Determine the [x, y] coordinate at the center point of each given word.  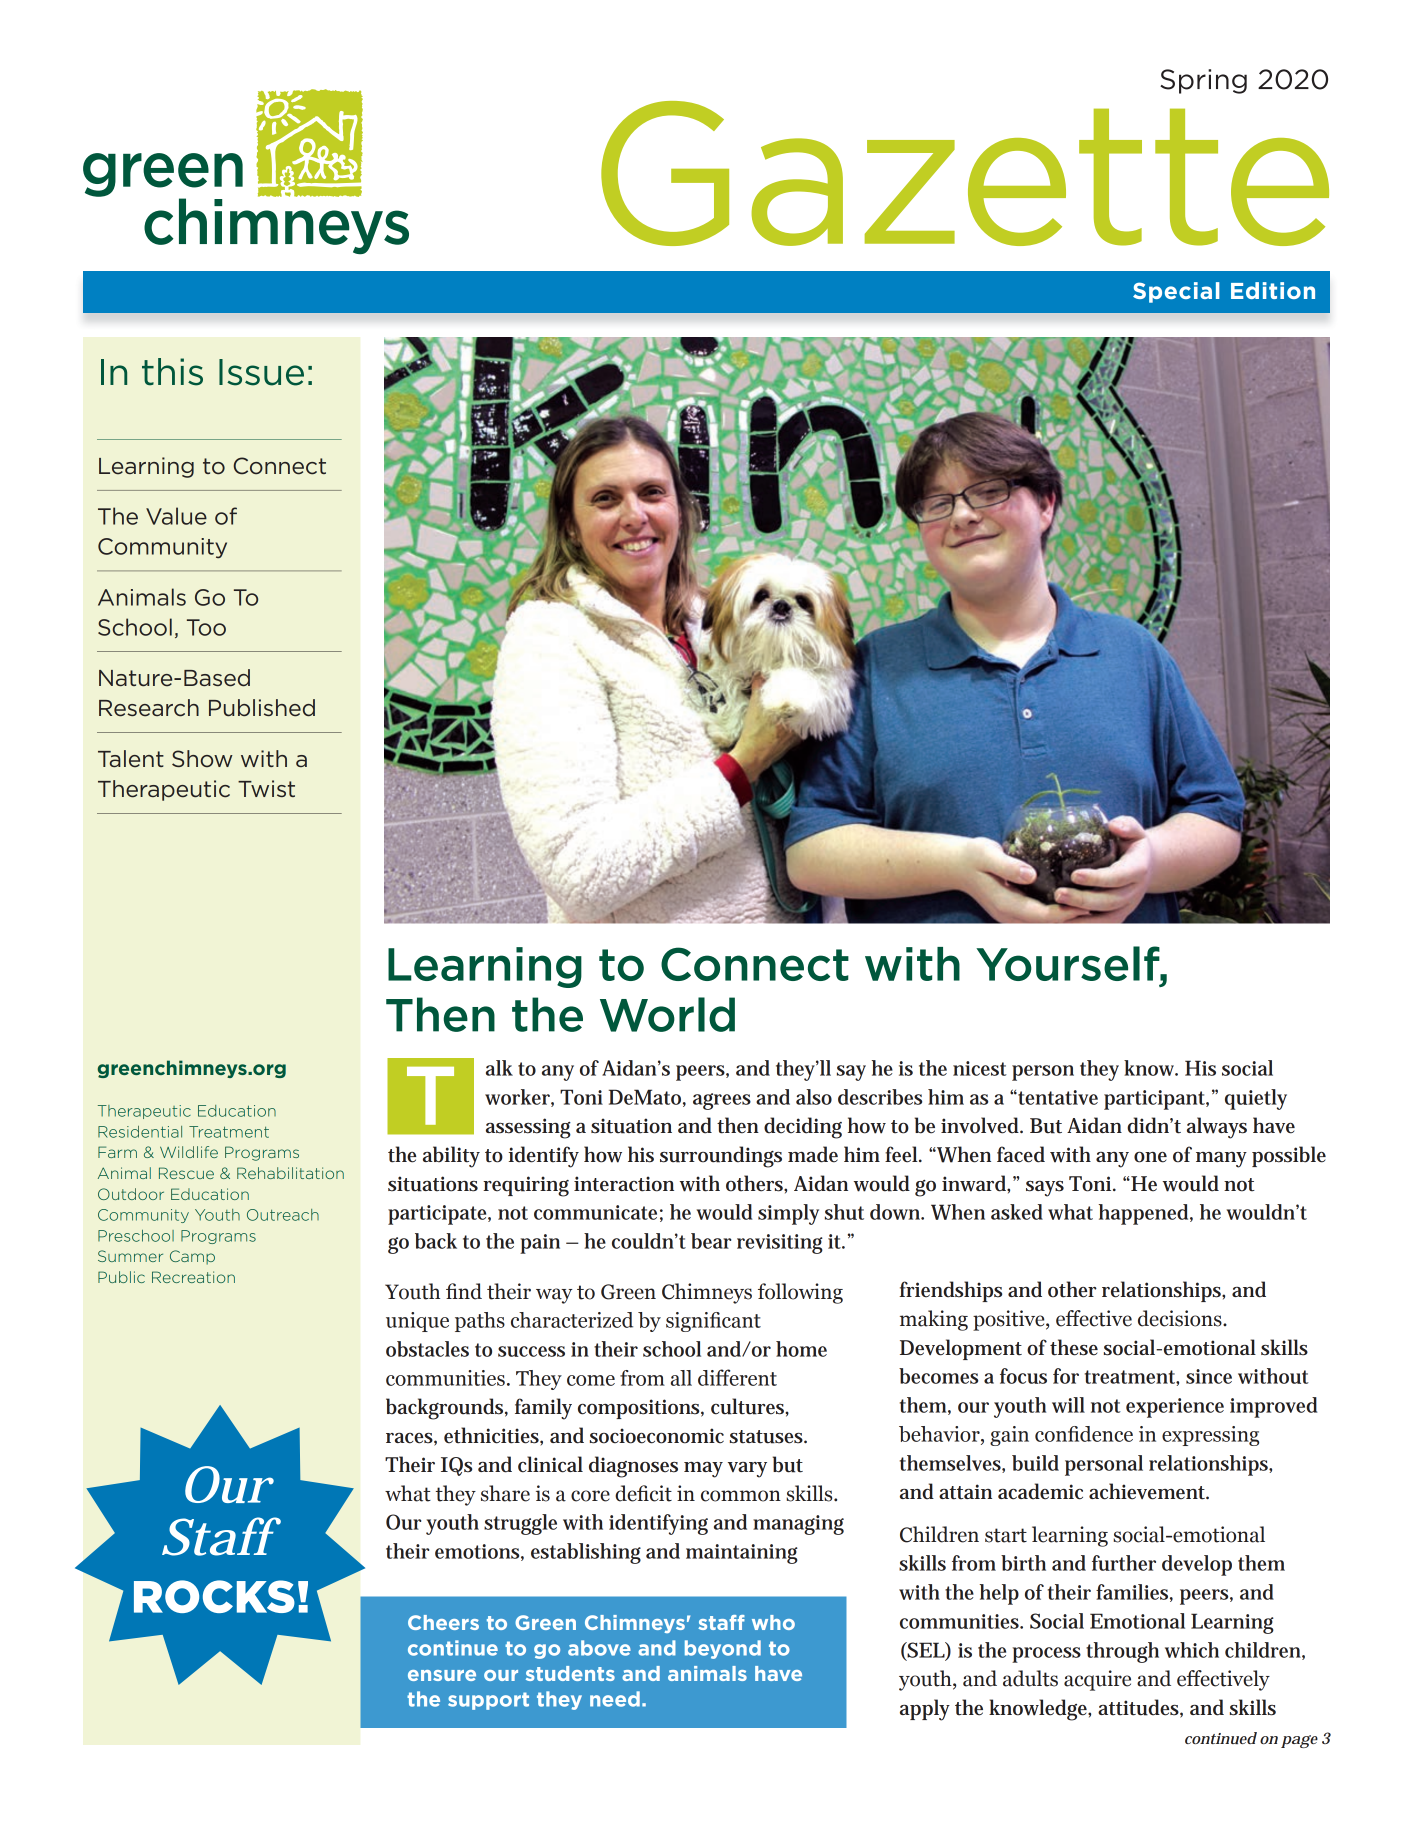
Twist [266, 788]
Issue [261, 372]
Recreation [193, 1277]
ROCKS [214, 1596]
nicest [980, 1068]
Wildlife [189, 1152]
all [681, 1378]
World [667, 1014]
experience [1175, 1408]
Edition [1273, 290]
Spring [1203, 81]
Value [176, 516]
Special [1176, 292]
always [1217, 1128]
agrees [722, 1101]
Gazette [965, 173]
